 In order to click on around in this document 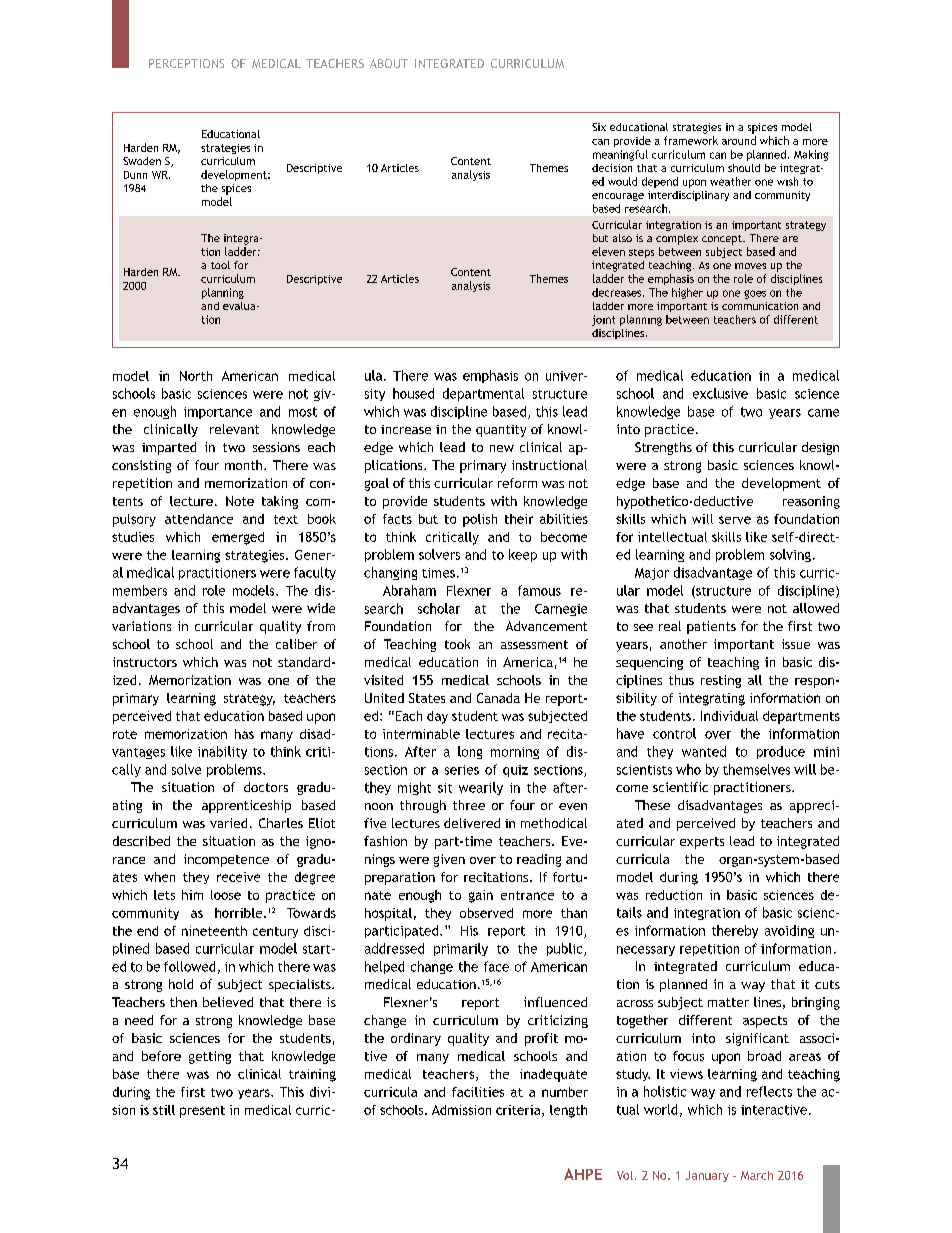, I will do `click(739, 140)`.
